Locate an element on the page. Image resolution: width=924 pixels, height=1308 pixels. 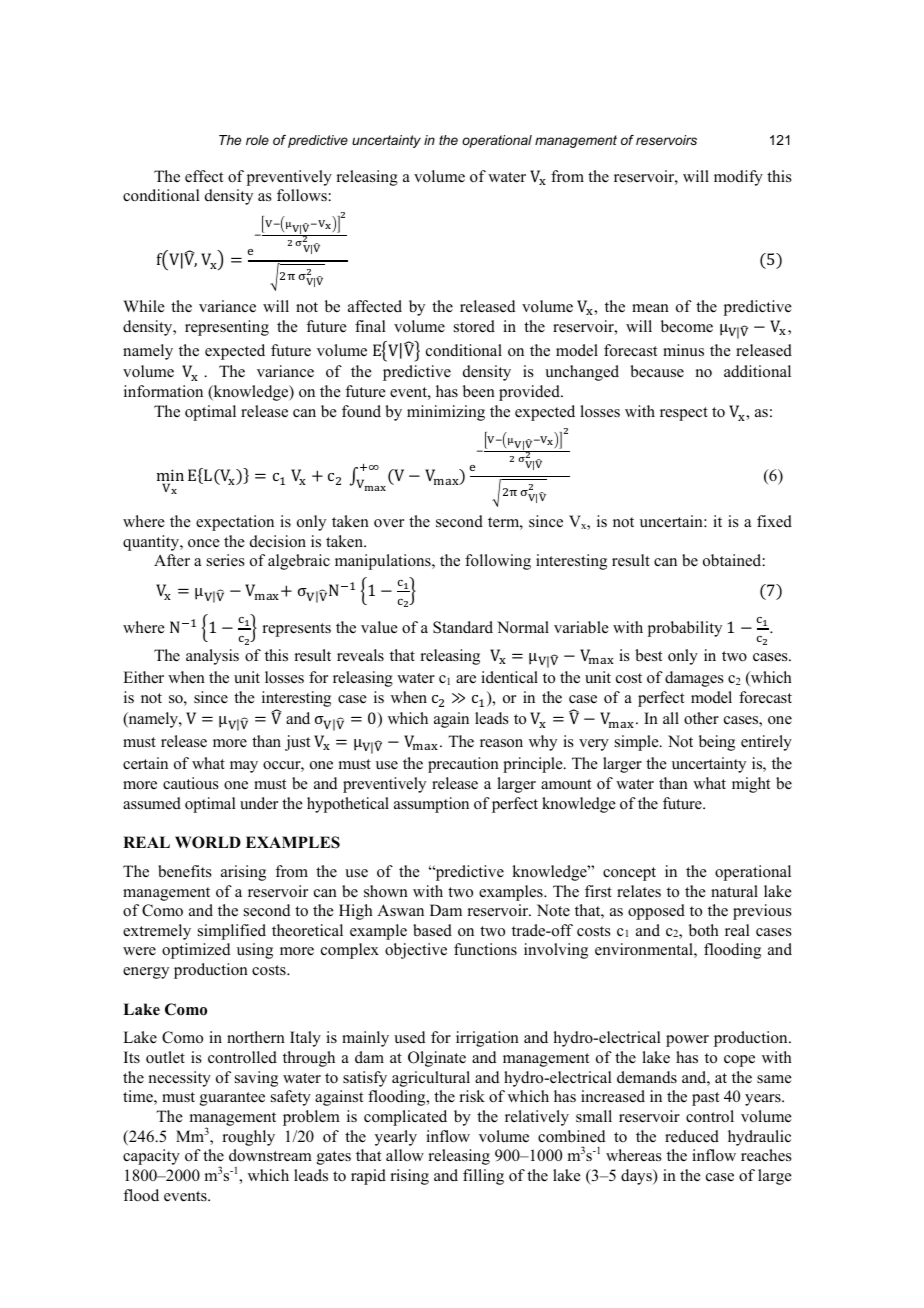
modify is located at coordinates (738, 178).
